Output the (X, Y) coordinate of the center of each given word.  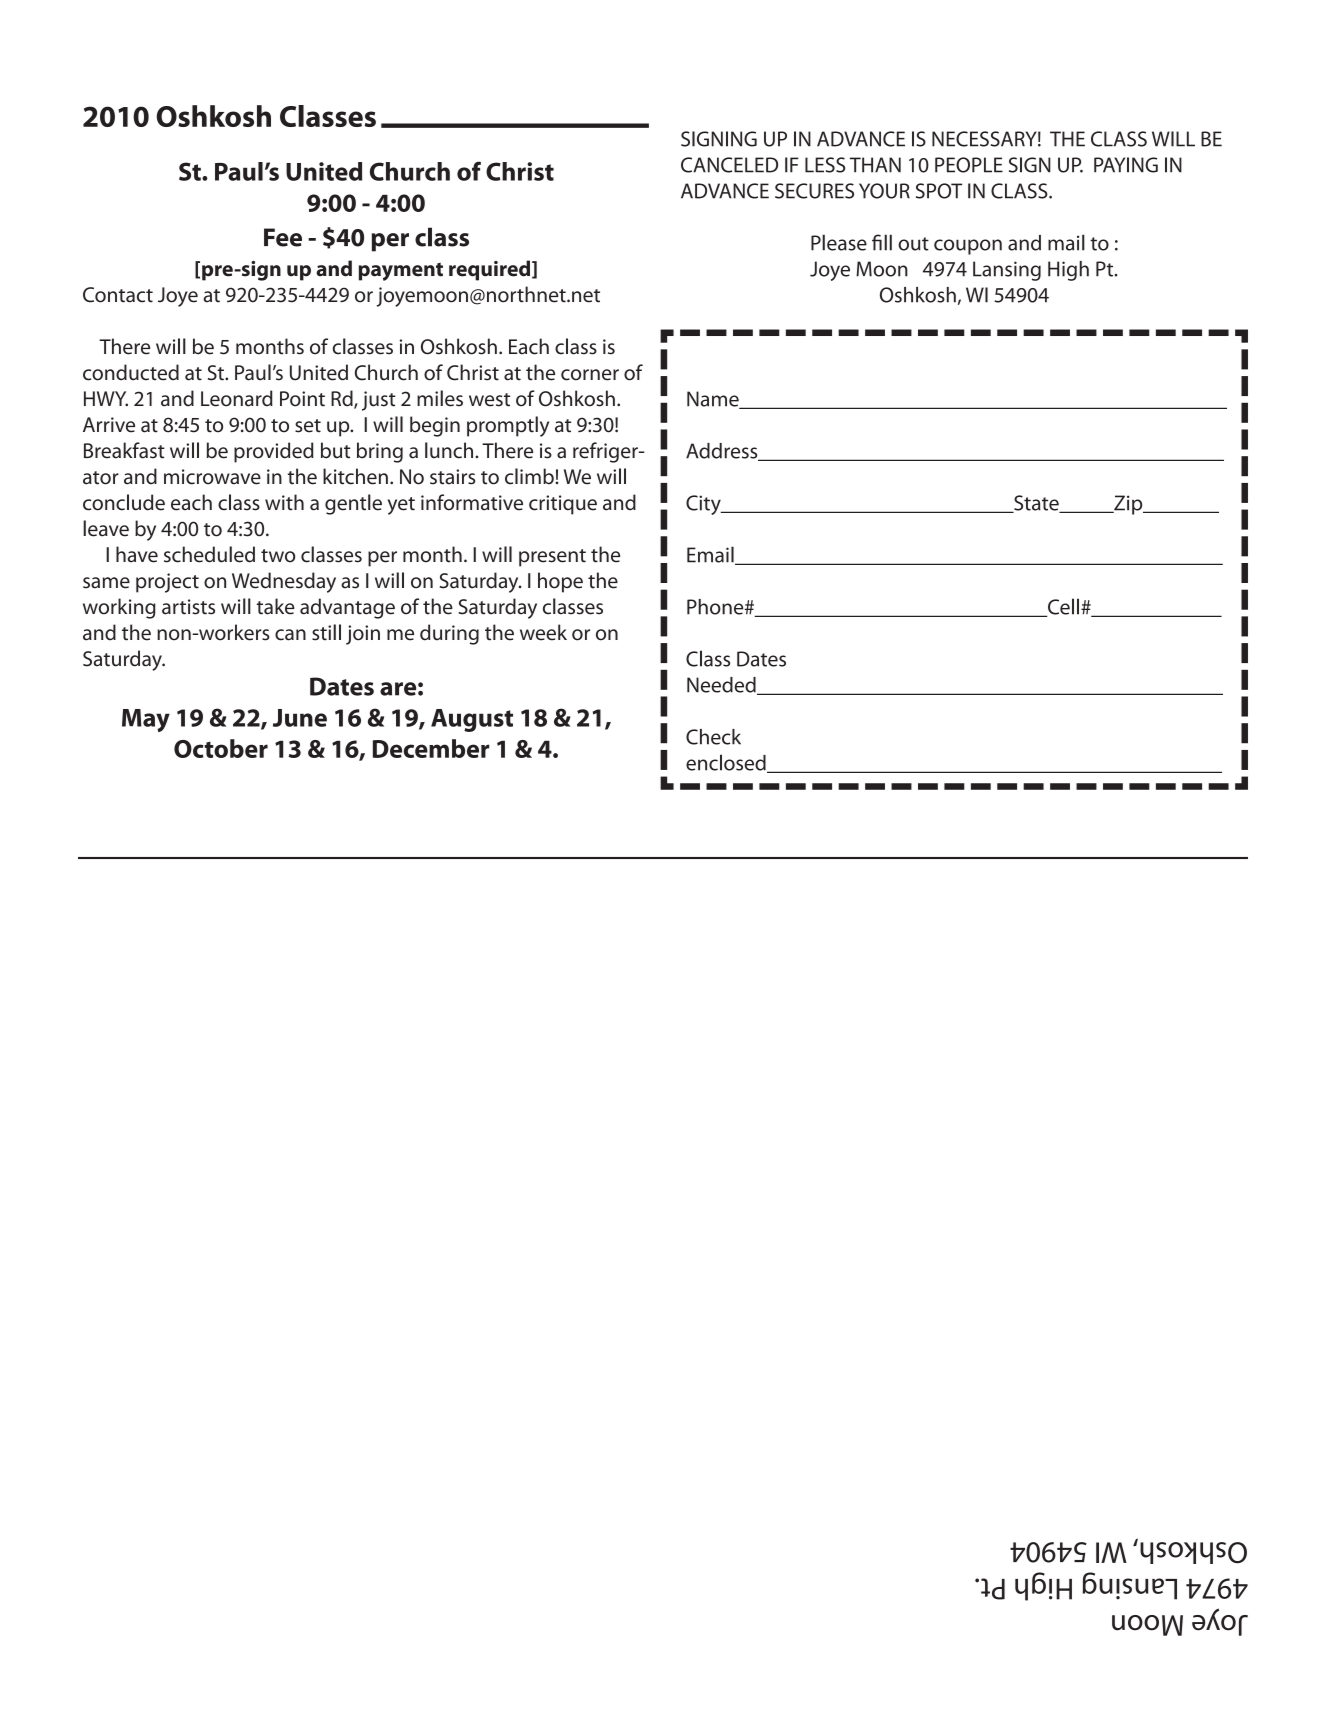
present (552, 558)
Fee (283, 237)
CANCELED (729, 165)
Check (713, 737)
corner (590, 375)
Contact (118, 295)
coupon (968, 247)
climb (529, 476)
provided (274, 452)
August (472, 720)
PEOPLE (969, 165)
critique (563, 505)
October (221, 748)
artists (188, 607)
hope (560, 582)
